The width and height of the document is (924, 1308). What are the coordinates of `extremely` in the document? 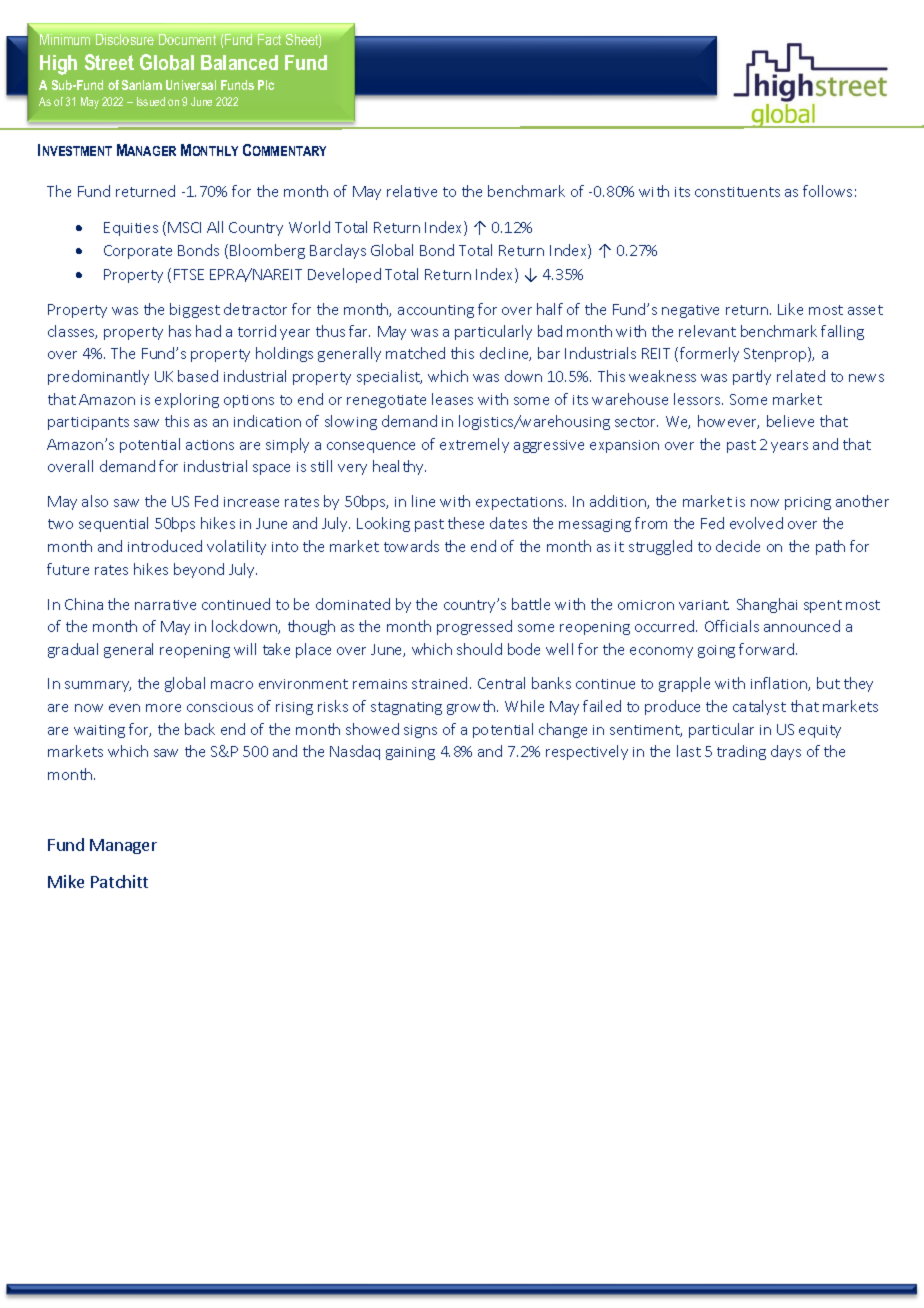 It's located at (474, 445).
